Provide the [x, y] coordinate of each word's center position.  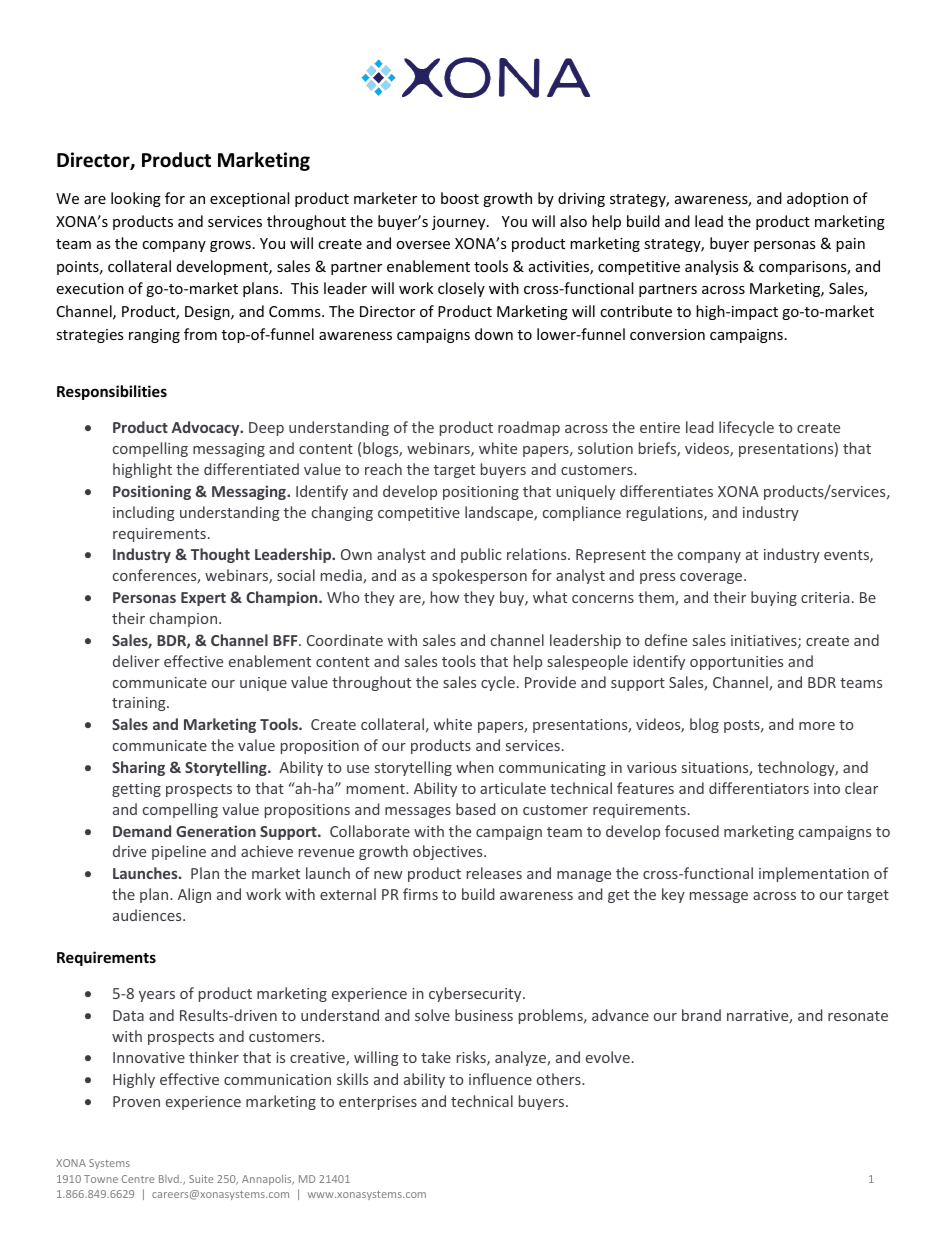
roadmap [529, 428]
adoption [817, 199]
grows [230, 246]
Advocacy [207, 428]
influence [500, 1079]
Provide [550, 682]
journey [460, 223]
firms [420, 894]
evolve [608, 1057]
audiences [148, 915]
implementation [814, 874]
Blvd [170, 1179]
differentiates [666, 491]
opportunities [736, 663]
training [140, 704]
